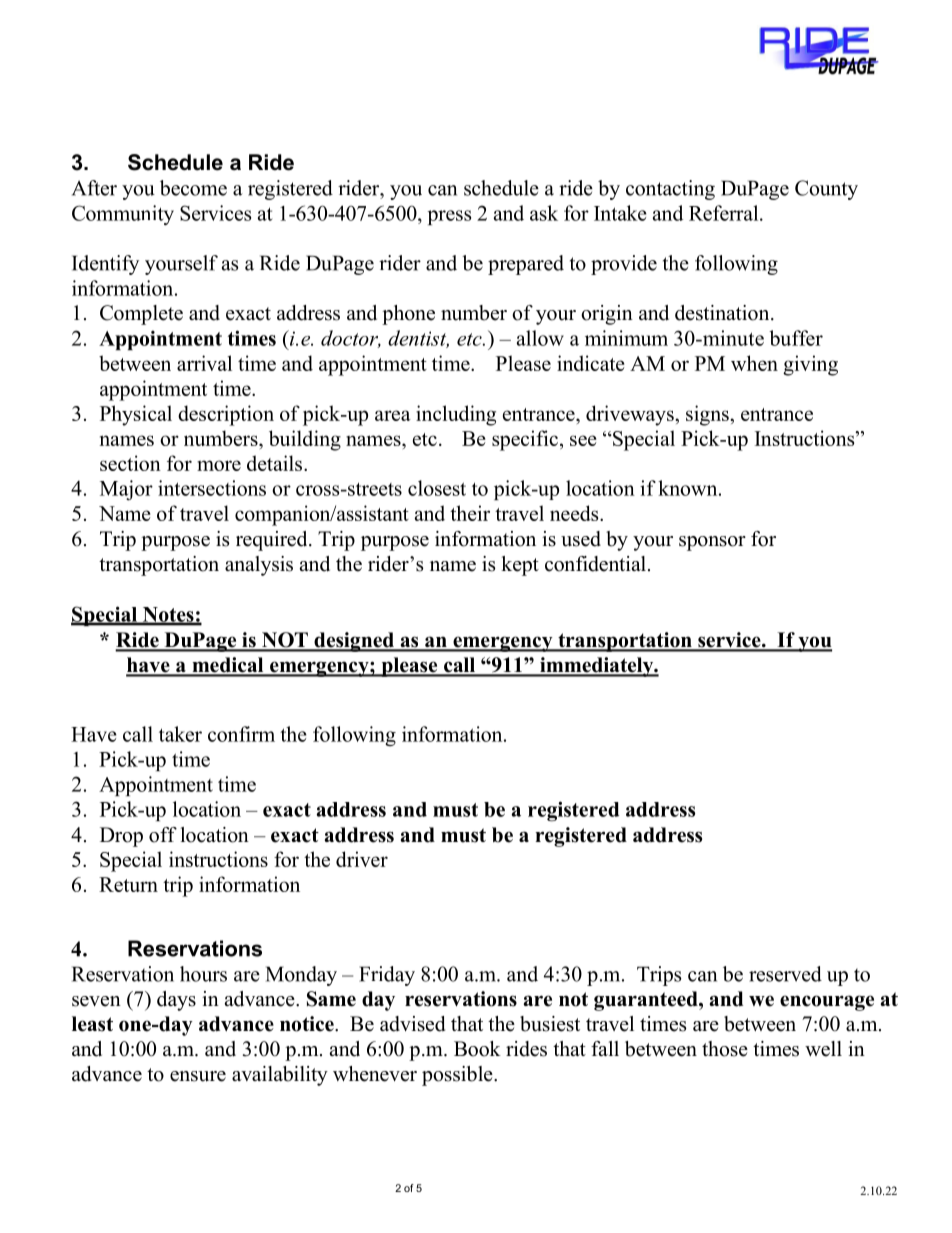 The height and width of the image is (1233, 952). Describe the element at coordinates (477, 1049) in the image. I see `Book` at that location.
